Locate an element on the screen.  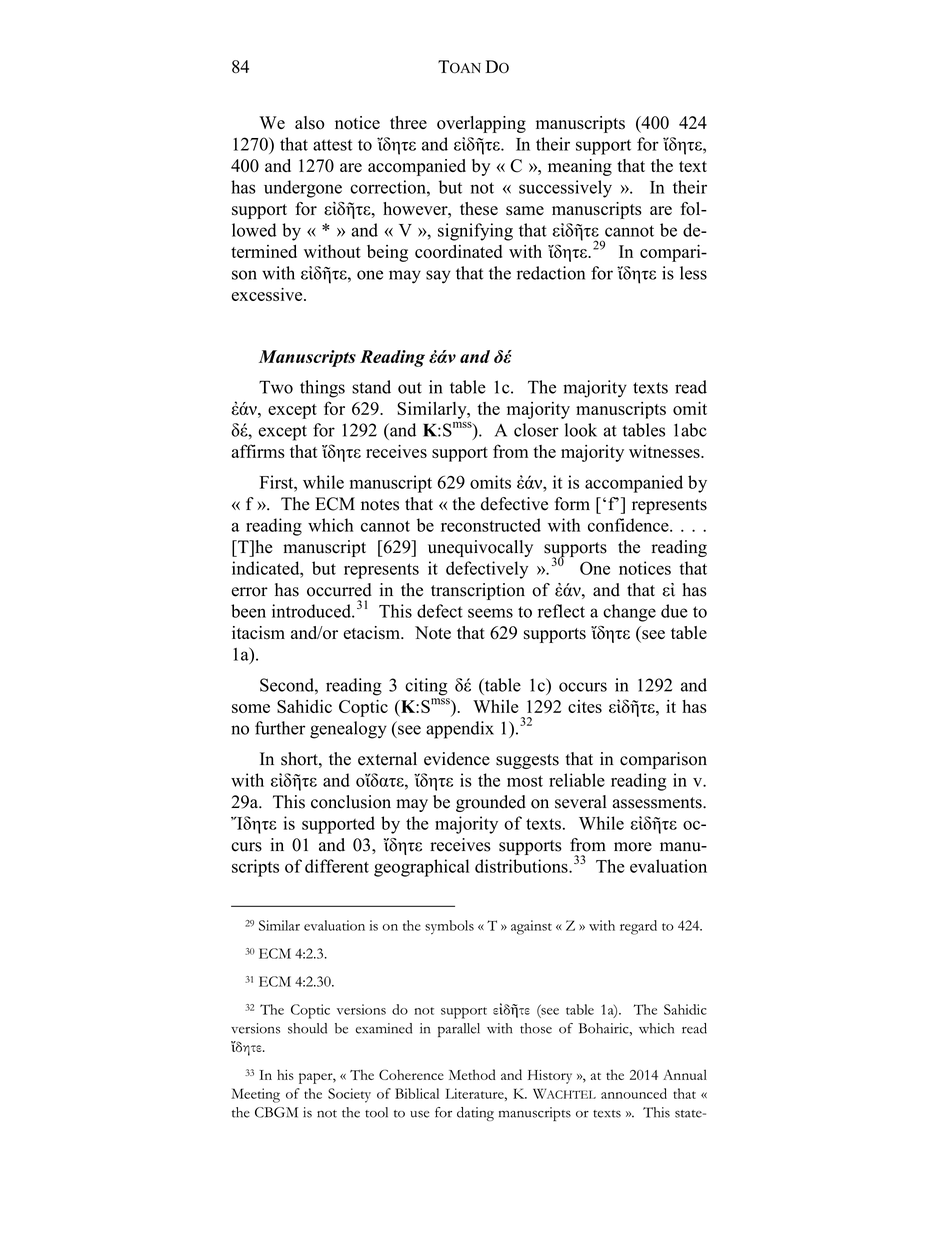
Meeting is located at coordinates (255, 1095).
